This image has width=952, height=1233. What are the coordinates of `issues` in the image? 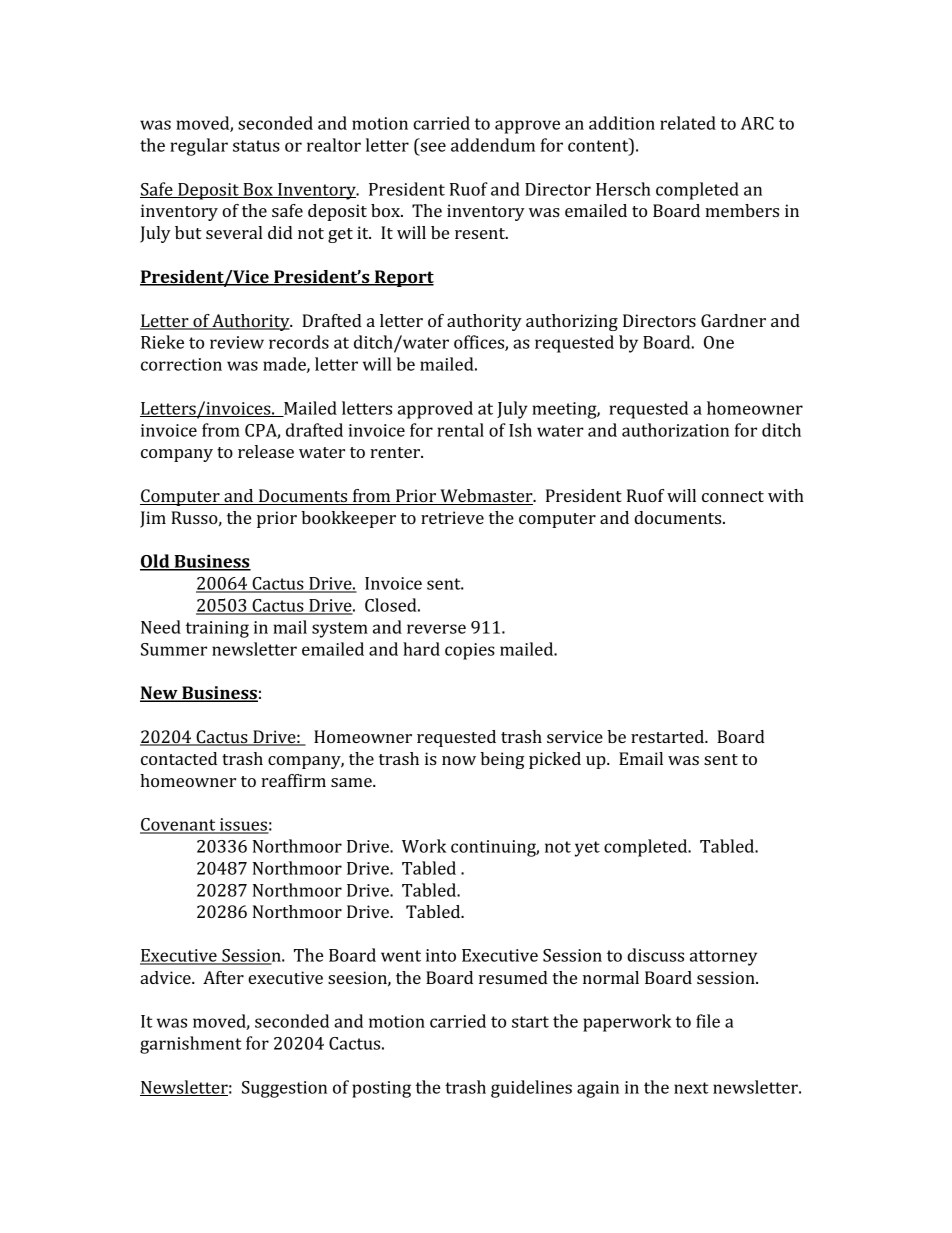 It's located at (243, 825).
